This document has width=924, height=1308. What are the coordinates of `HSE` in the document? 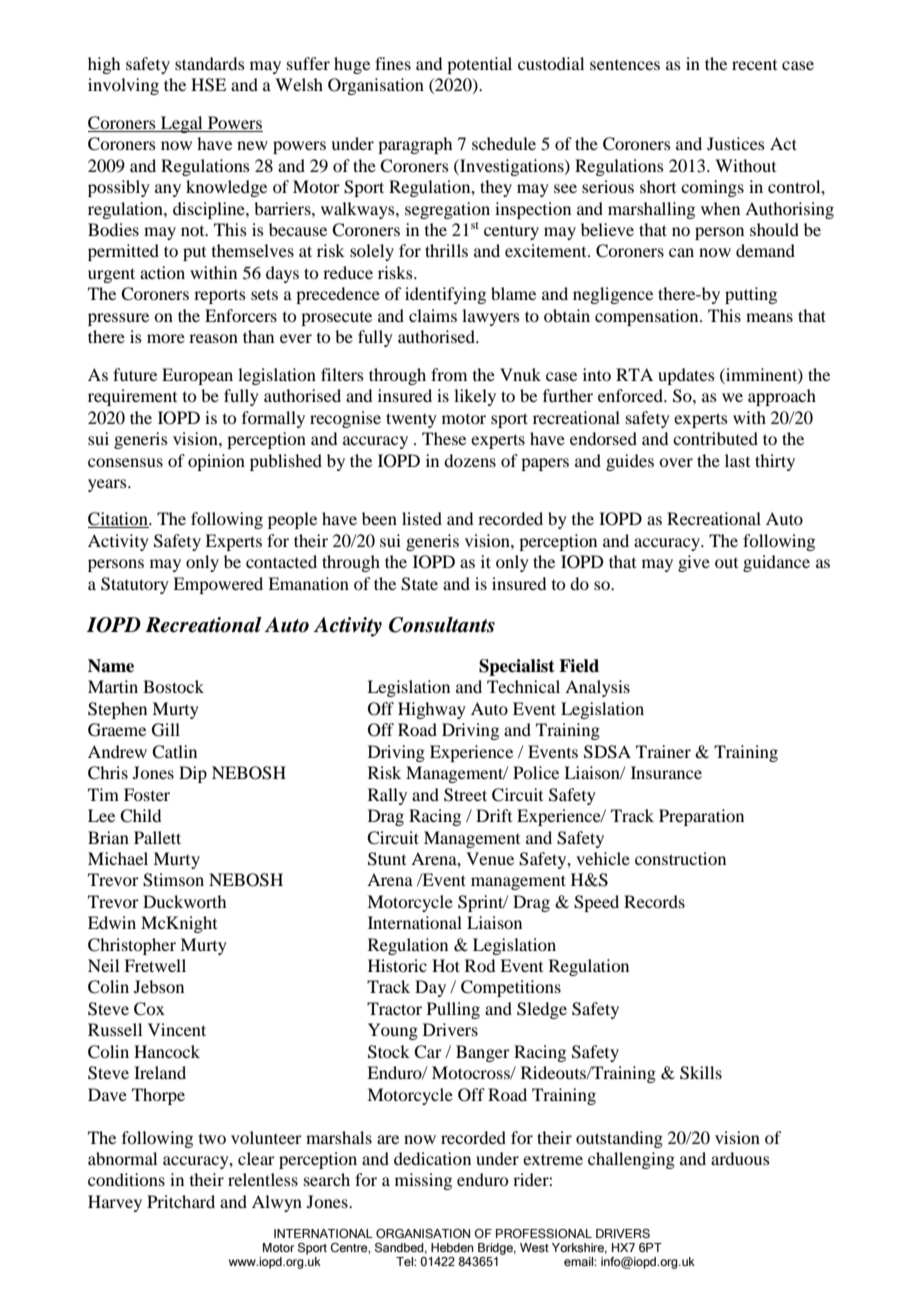 It's located at (208, 85).
